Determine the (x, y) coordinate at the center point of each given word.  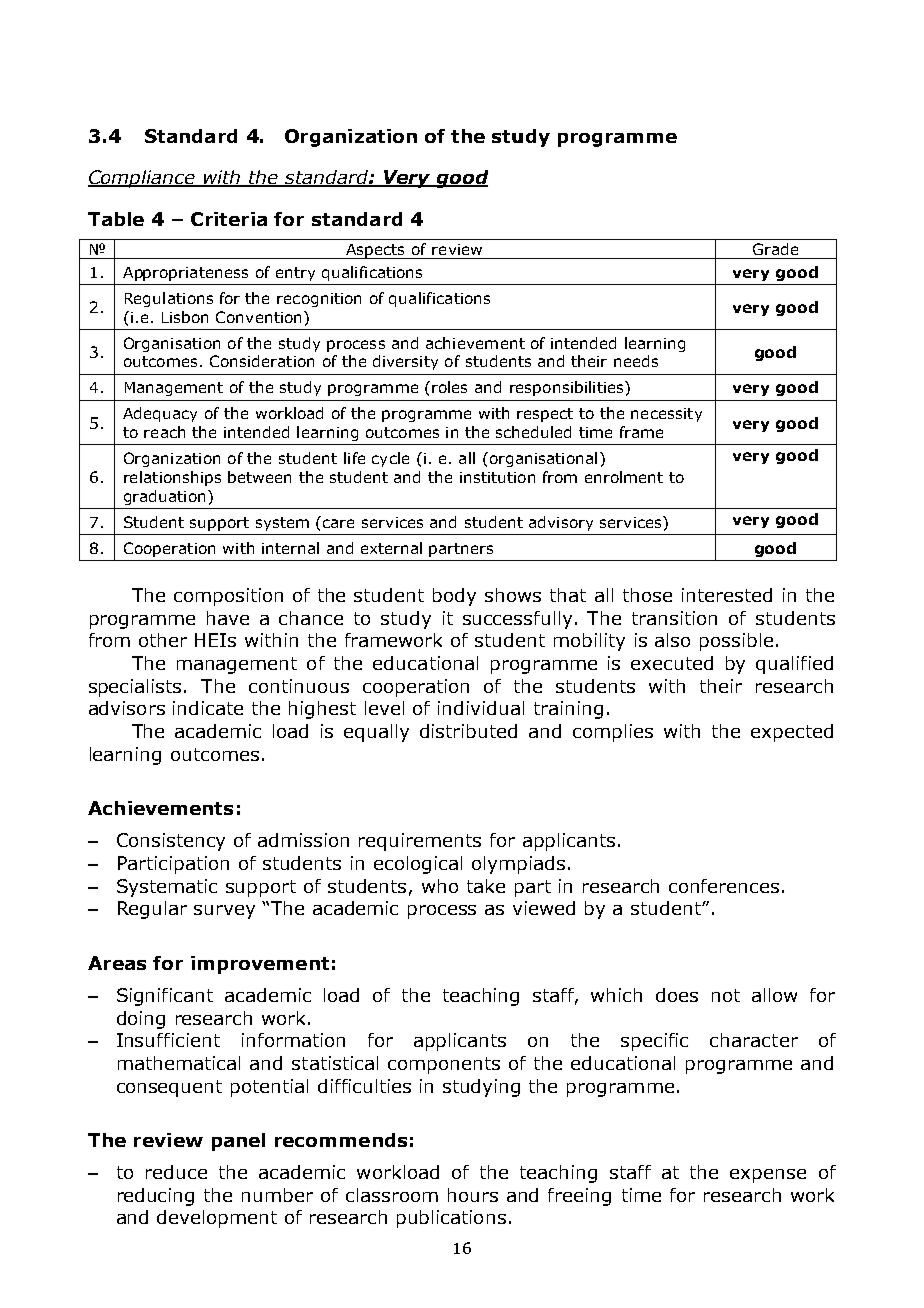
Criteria (229, 219)
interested (727, 595)
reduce (176, 1172)
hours (473, 1195)
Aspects (376, 251)
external (391, 548)
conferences (724, 886)
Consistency (171, 842)
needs (636, 361)
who (440, 886)
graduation (164, 497)
